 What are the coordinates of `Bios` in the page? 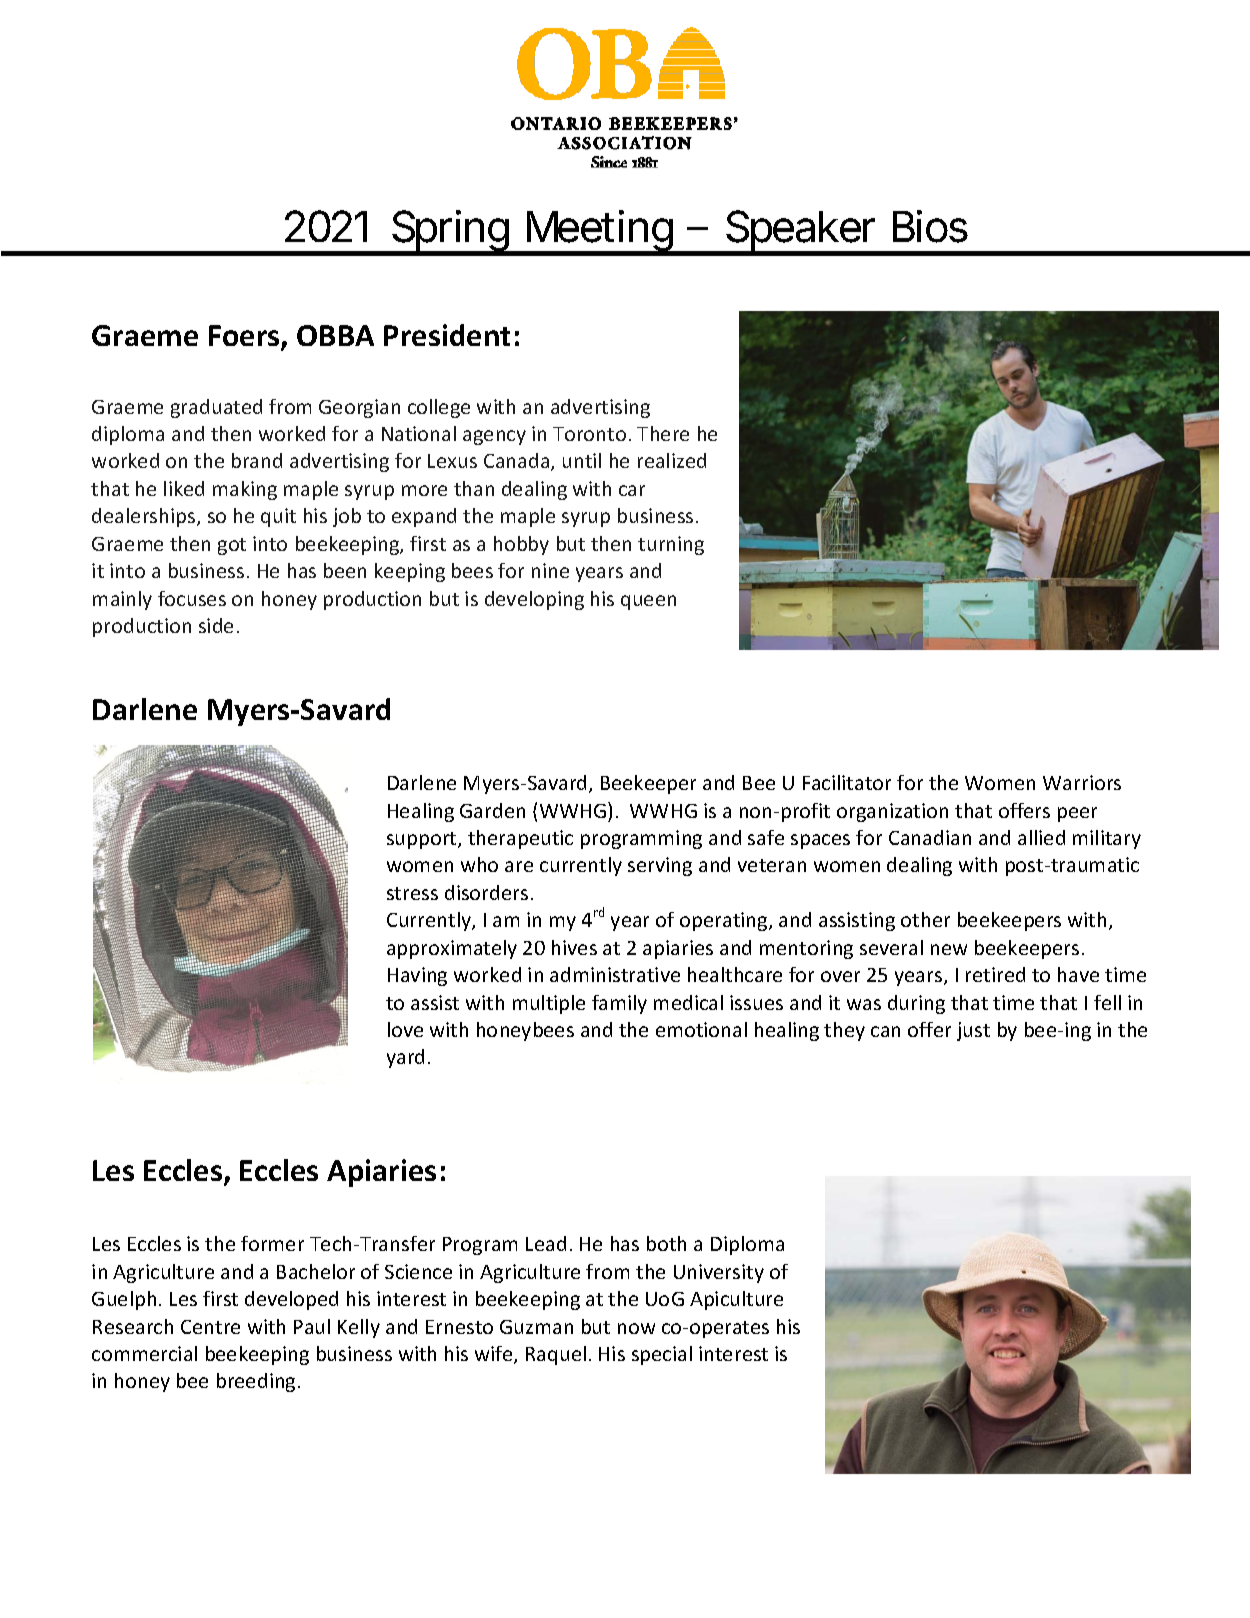 It's located at (930, 226).
